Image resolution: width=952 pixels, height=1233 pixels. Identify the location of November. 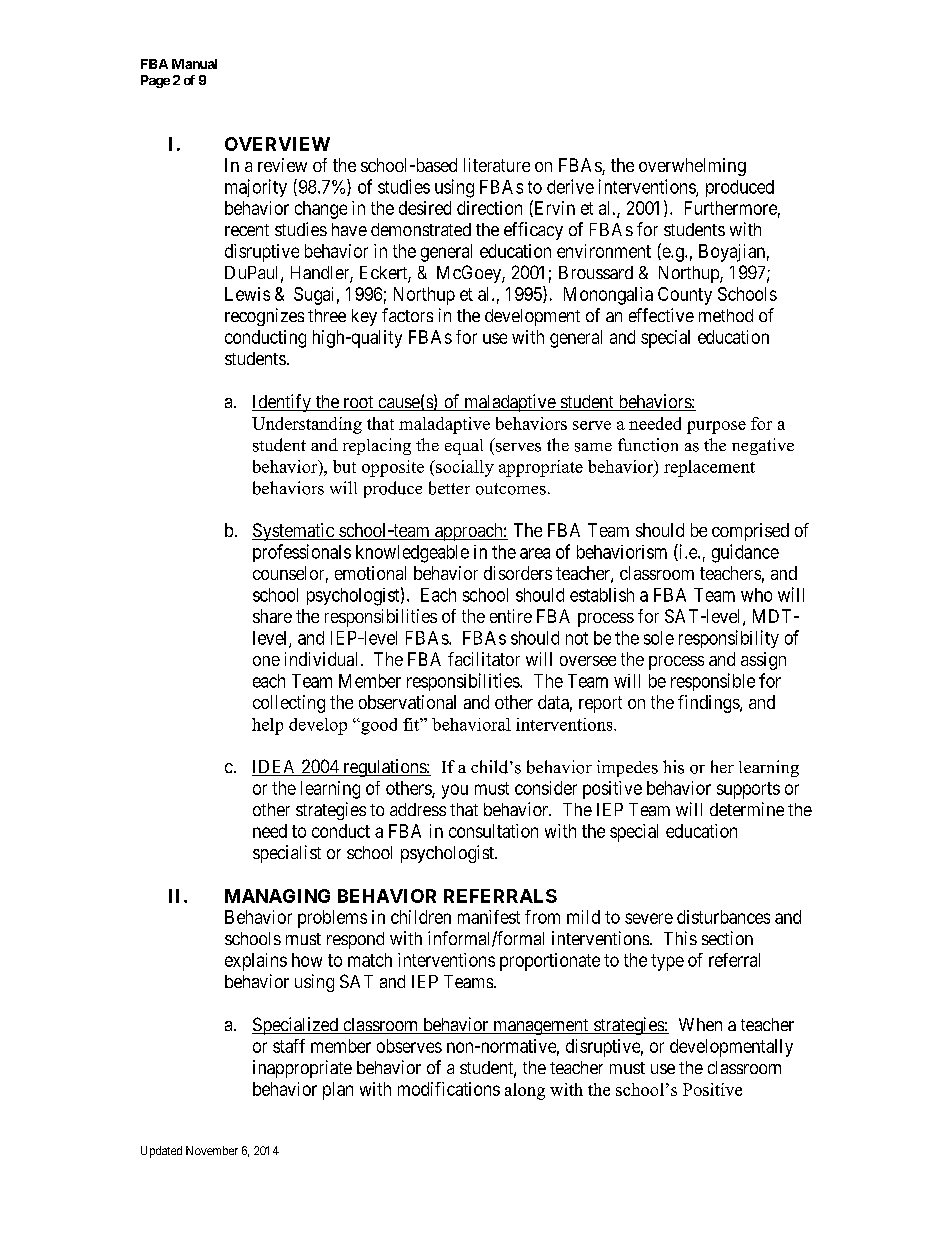
(212, 1150).
